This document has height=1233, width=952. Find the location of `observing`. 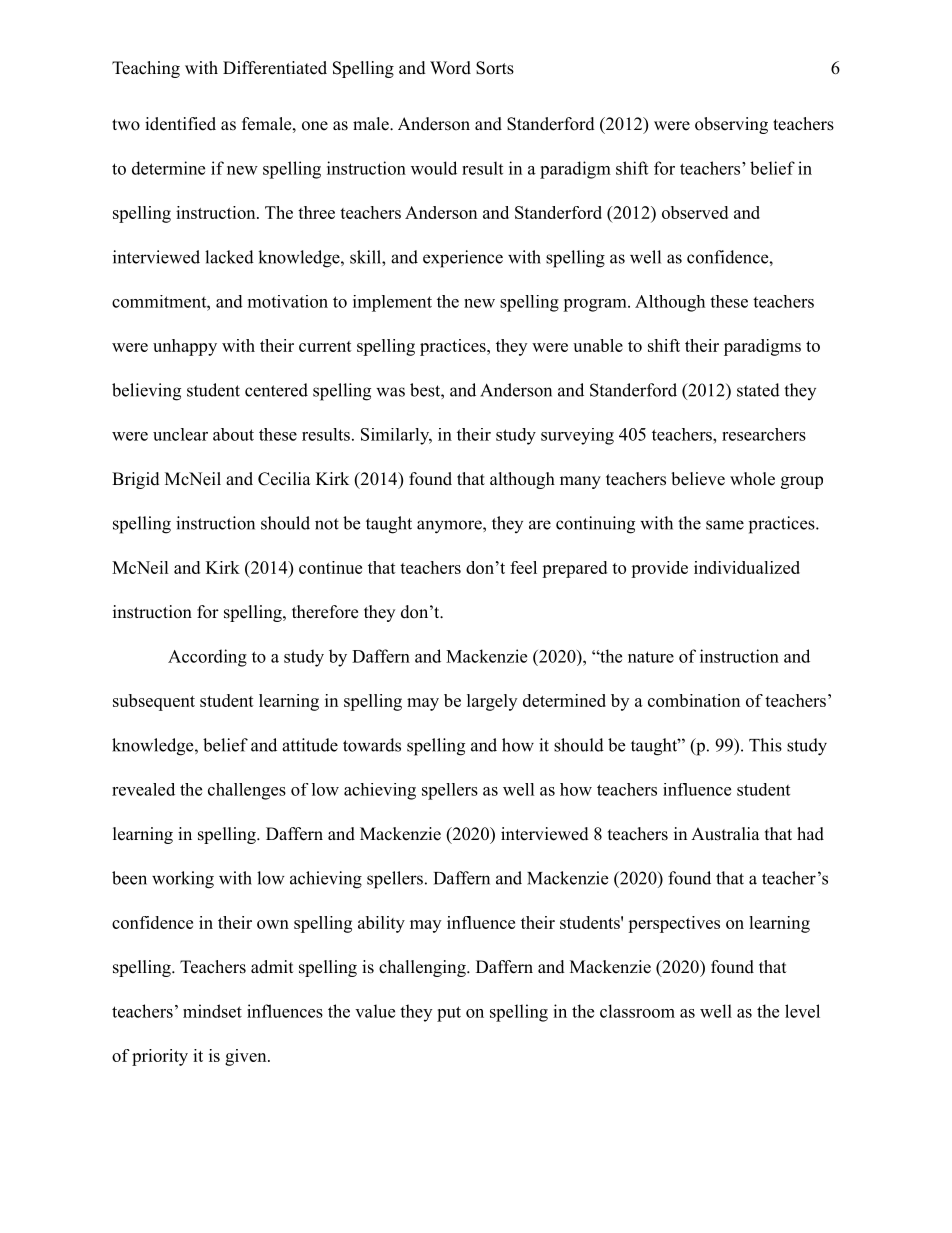

observing is located at coordinates (731, 125).
